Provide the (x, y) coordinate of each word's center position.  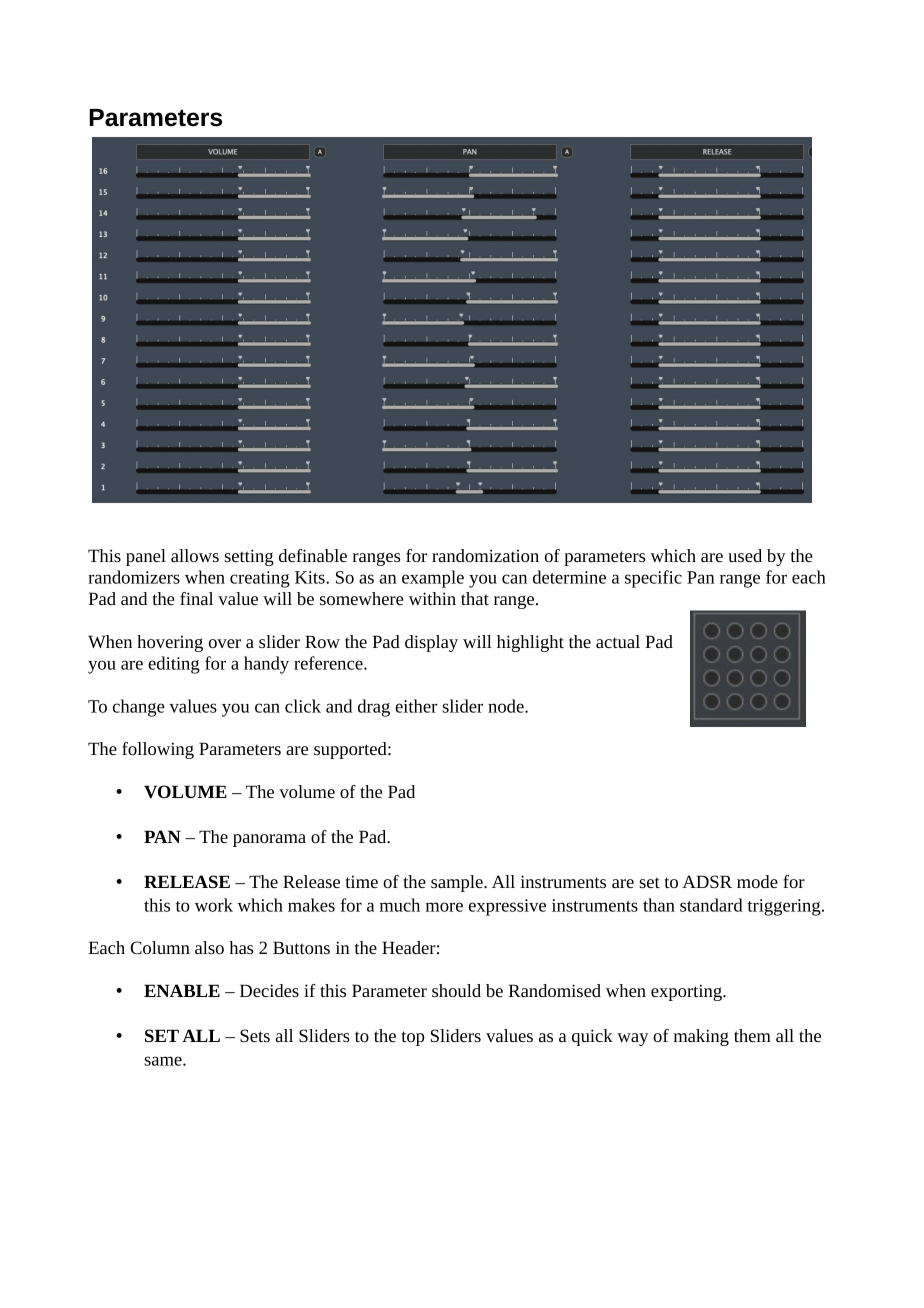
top (413, 1038)
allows (195, 555)
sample (458, 883)
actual (618, 641)
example (433, 579)
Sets (255, 1035)
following (158, 750)
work (214, 905)
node (507, 706)
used (745, 555)
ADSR (707, 881)
